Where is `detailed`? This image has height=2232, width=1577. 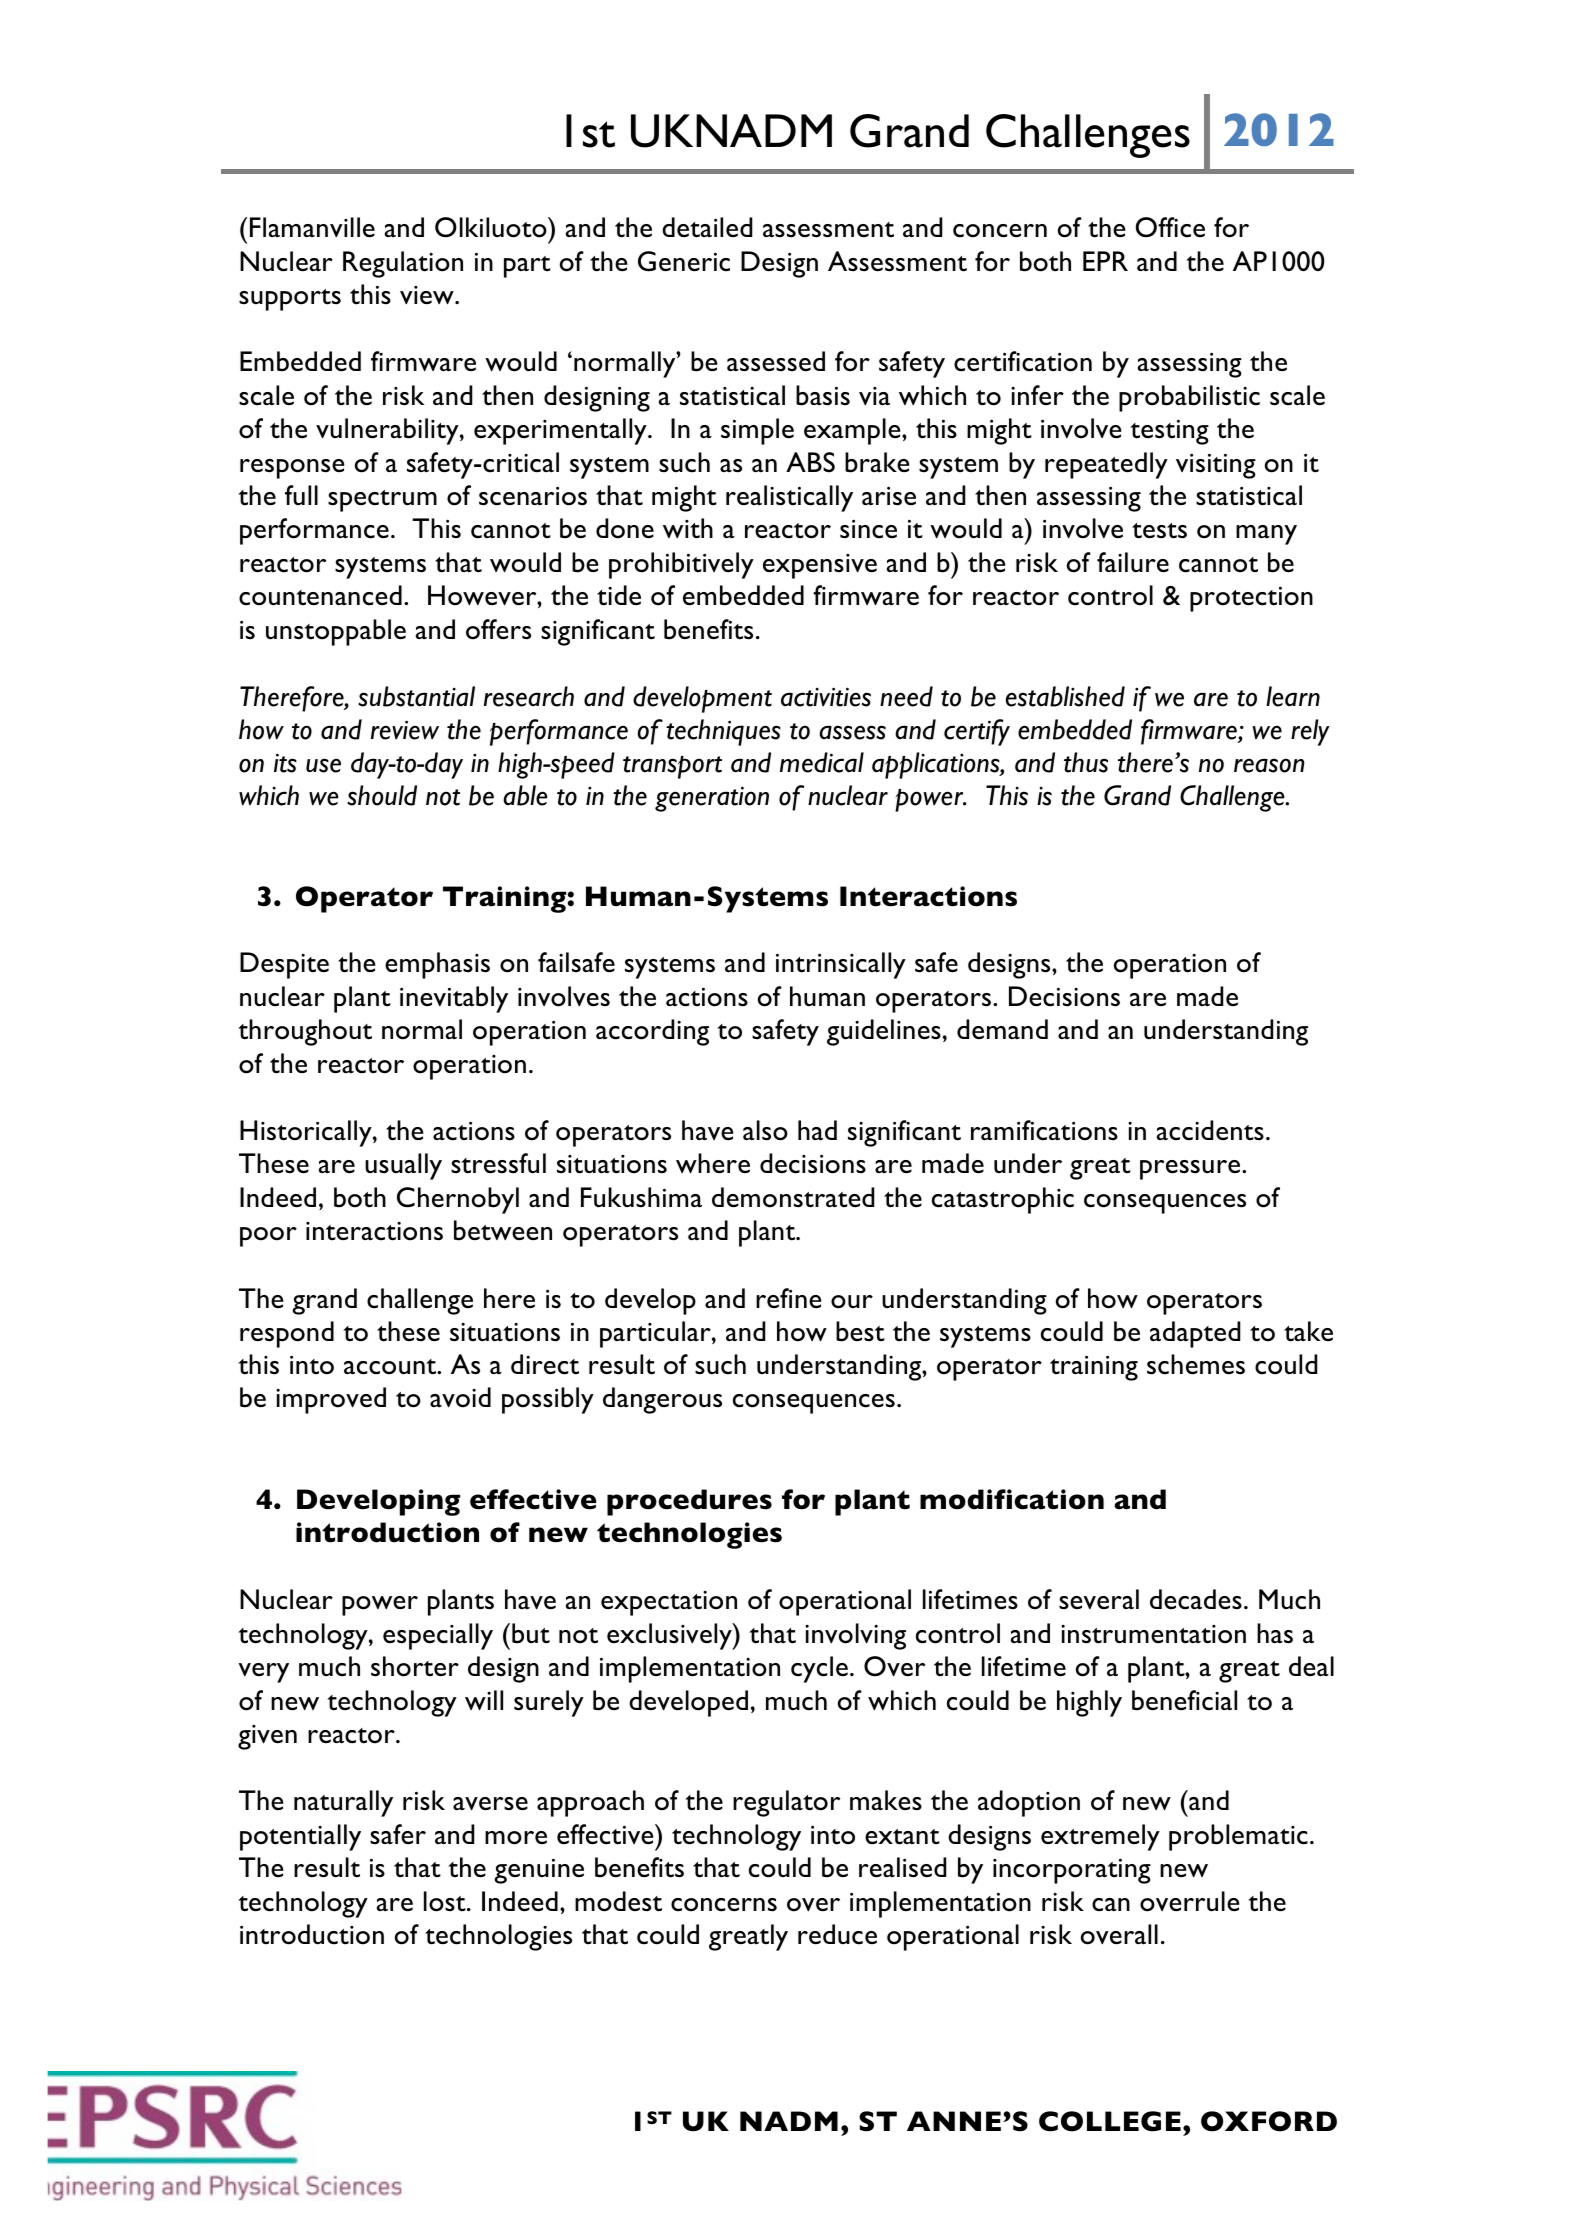 detailed is located at coordinates (707, 227).
